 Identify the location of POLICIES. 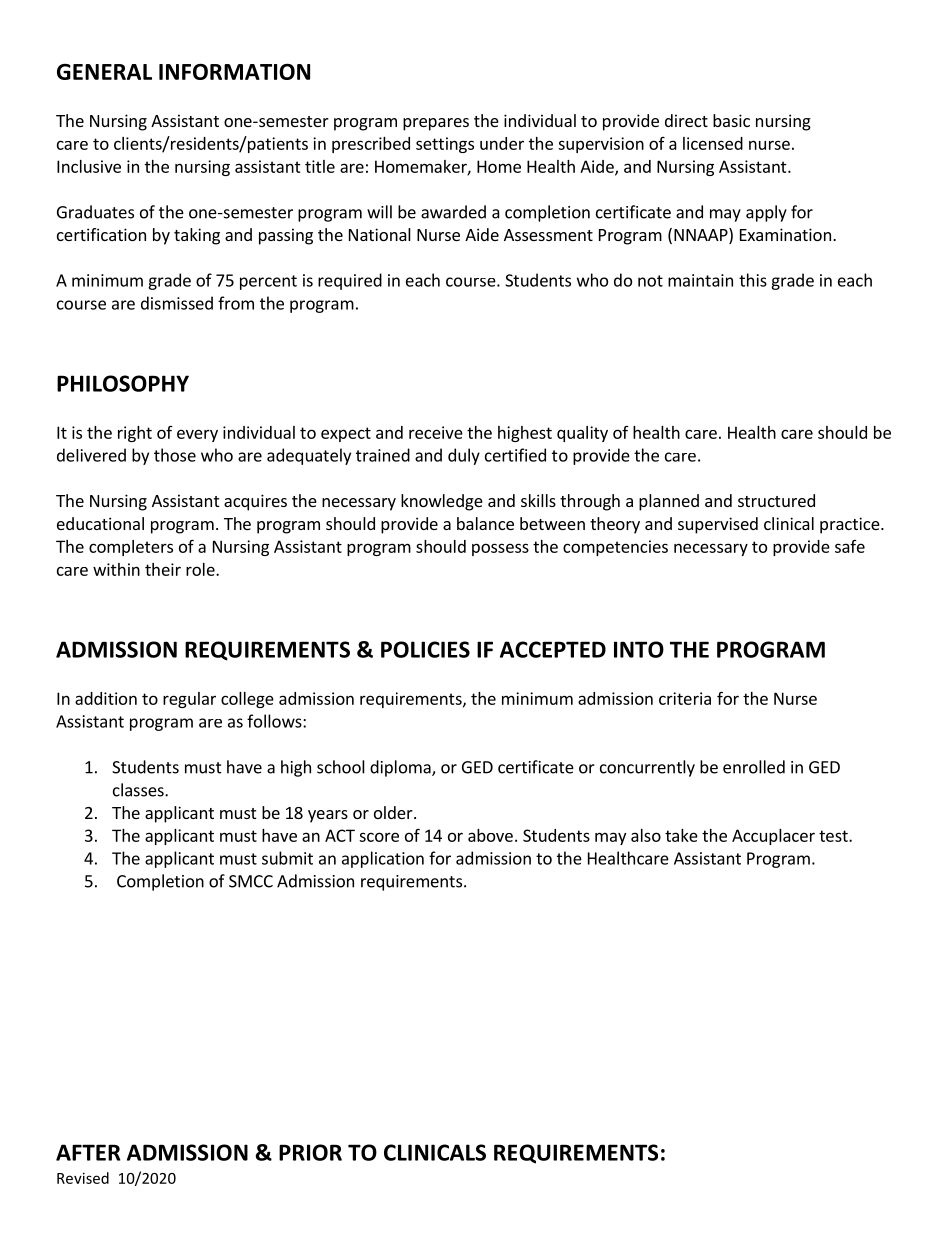
(425, 649).
